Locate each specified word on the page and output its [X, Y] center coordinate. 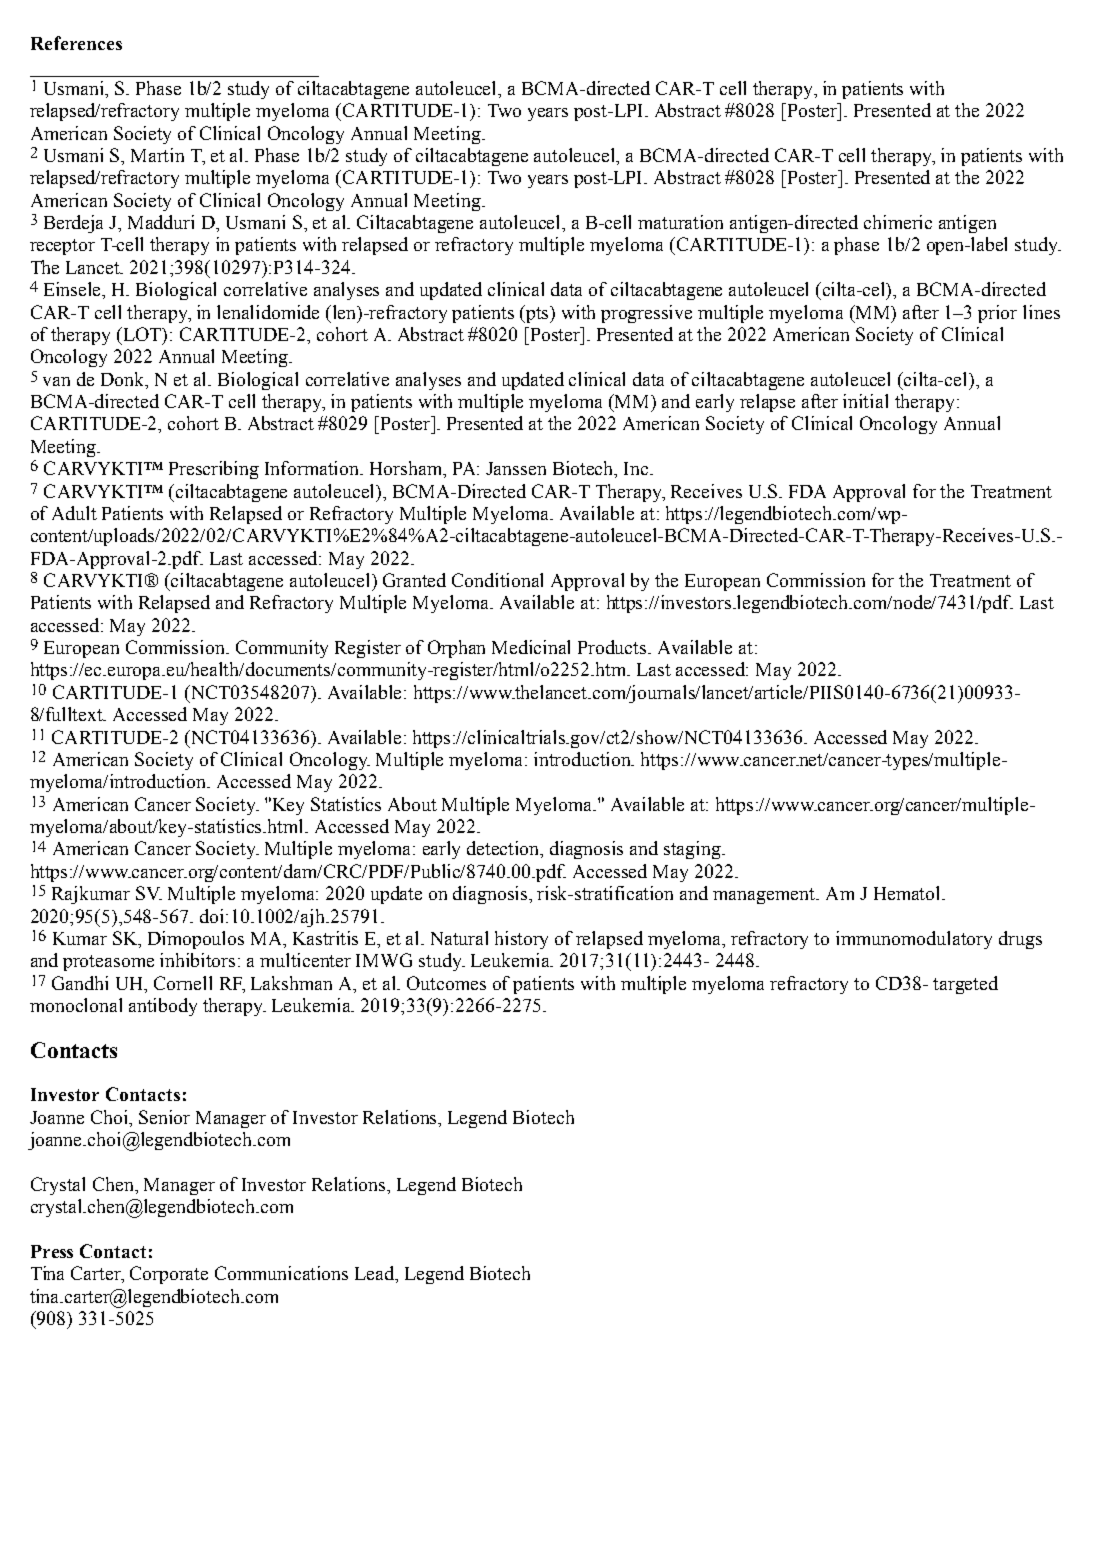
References [76, 43]
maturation [680, 222]
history [521, 940]
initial [865, 401]
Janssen [516, 468]
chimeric [898, 222]
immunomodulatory [914, 940]
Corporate [169, 1275]
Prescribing [214, 470]
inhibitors [197, 960]
